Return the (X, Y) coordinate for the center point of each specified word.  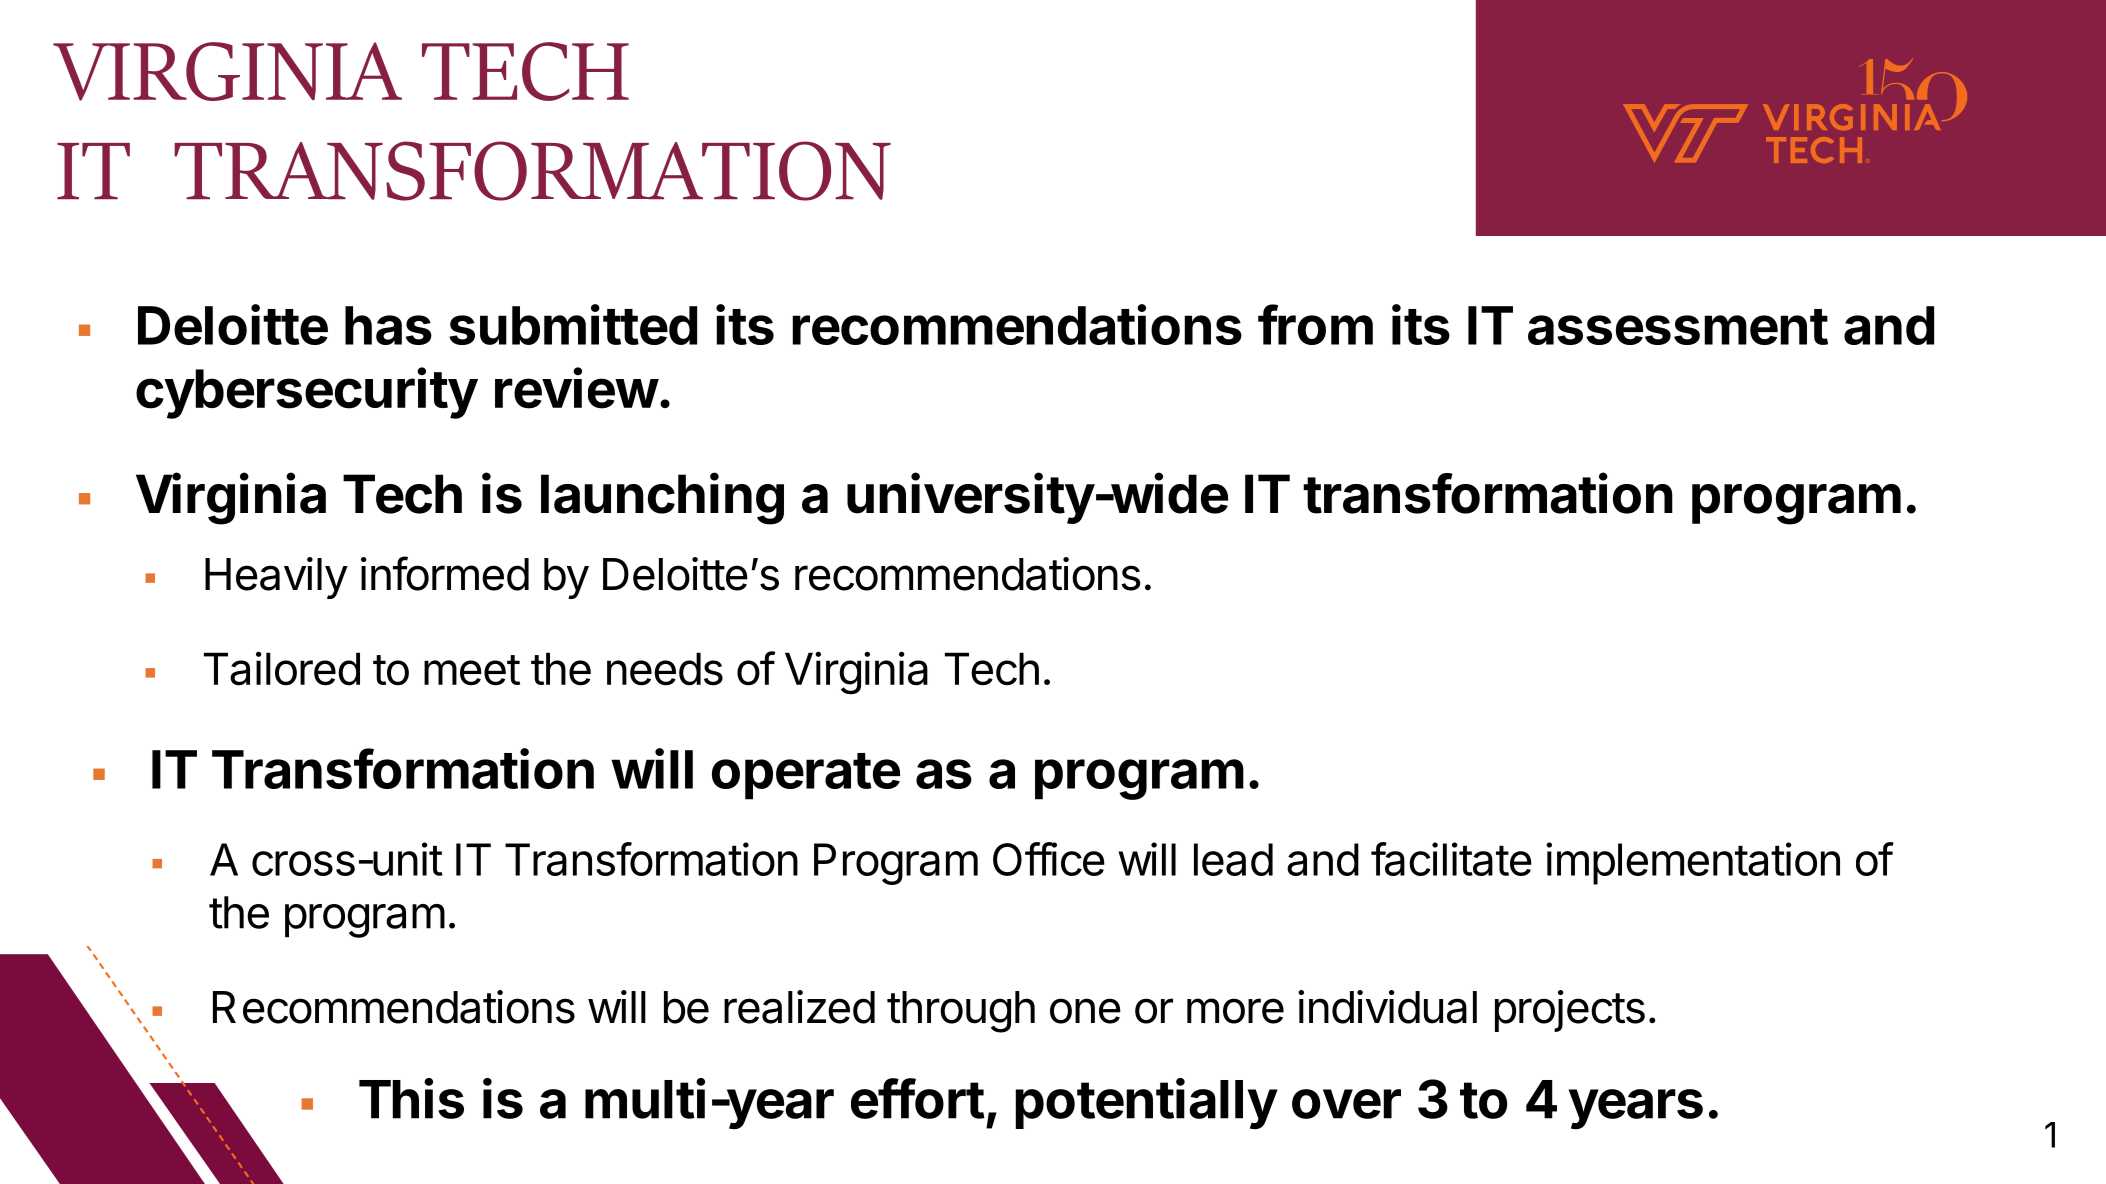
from (1315, 324)
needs (665, 669)
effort (918, 1098)
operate (806, 776)
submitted (573, 324)
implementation (1693, 863)
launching (662, 498)
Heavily (276, 578)
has (388, 325)
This (411, 1098)
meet (472, 670)
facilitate (1451, 859)
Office (1049, 859)
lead (1233, 859)
